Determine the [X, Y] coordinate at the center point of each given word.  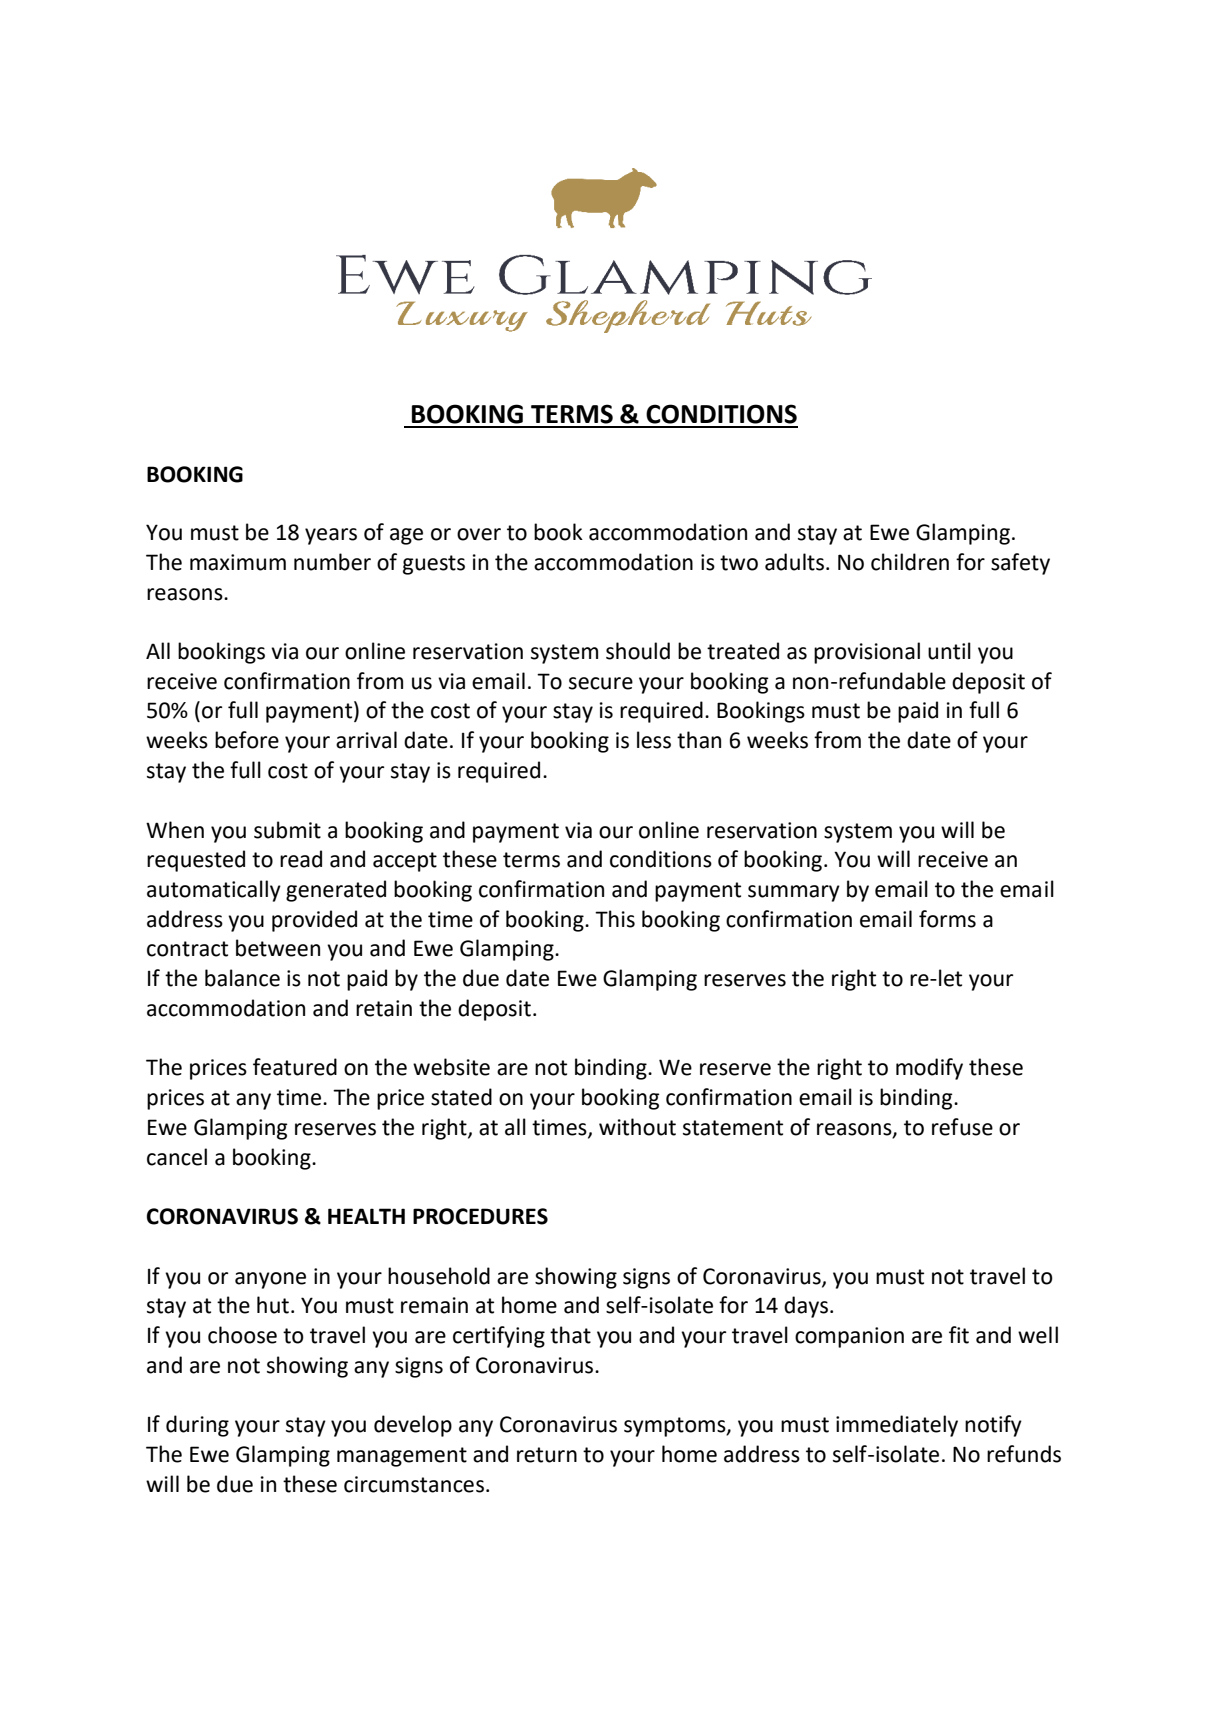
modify [929, 1069]
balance [242, 978]
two [739, 563]
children [910, 562]
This [615, 919]
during [197, 1426]
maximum [238, 562]
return [547, 1455]
